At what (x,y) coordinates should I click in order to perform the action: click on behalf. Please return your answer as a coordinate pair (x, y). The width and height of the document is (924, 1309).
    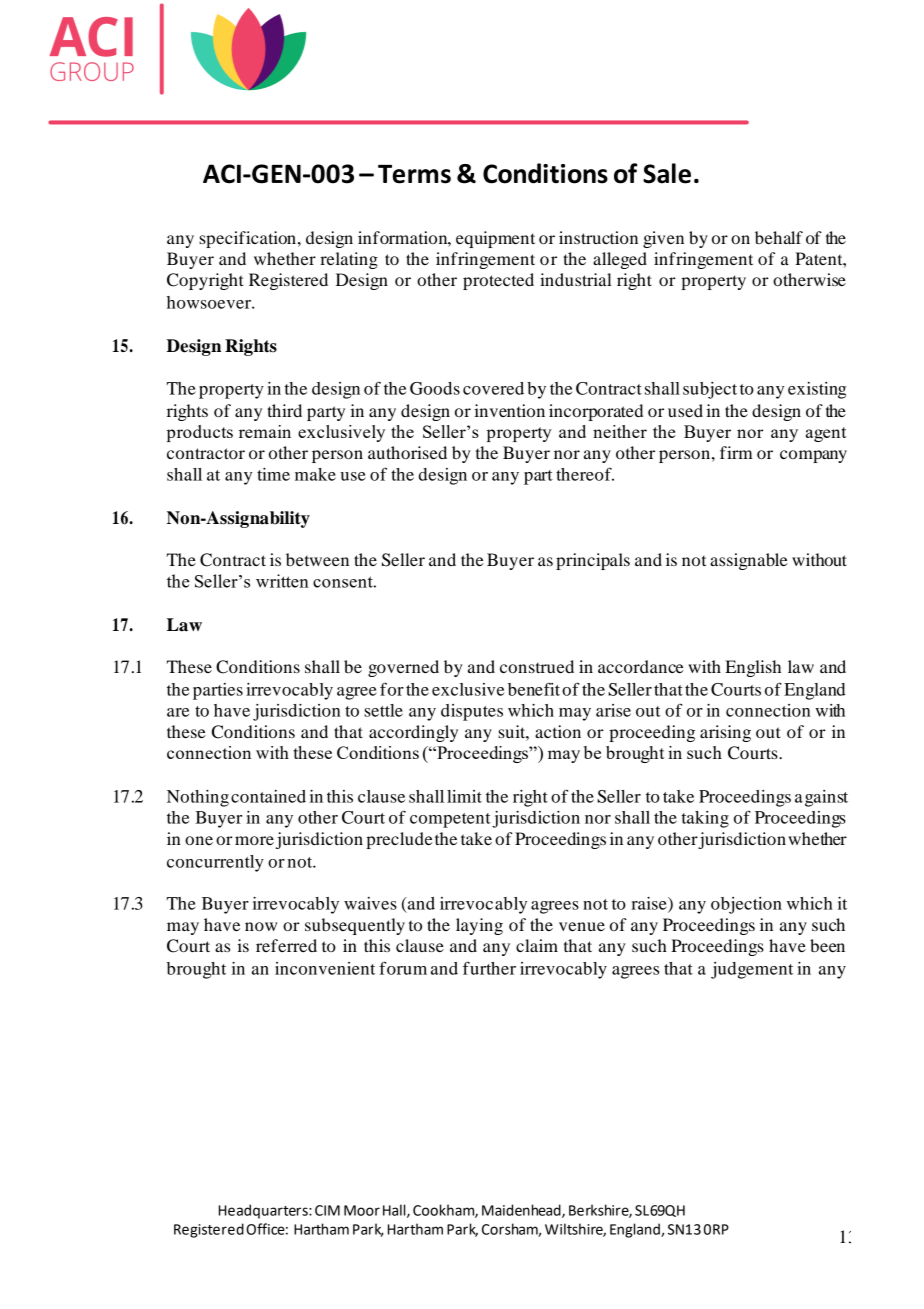
    Looking at the image, I should click on (779, 237).
